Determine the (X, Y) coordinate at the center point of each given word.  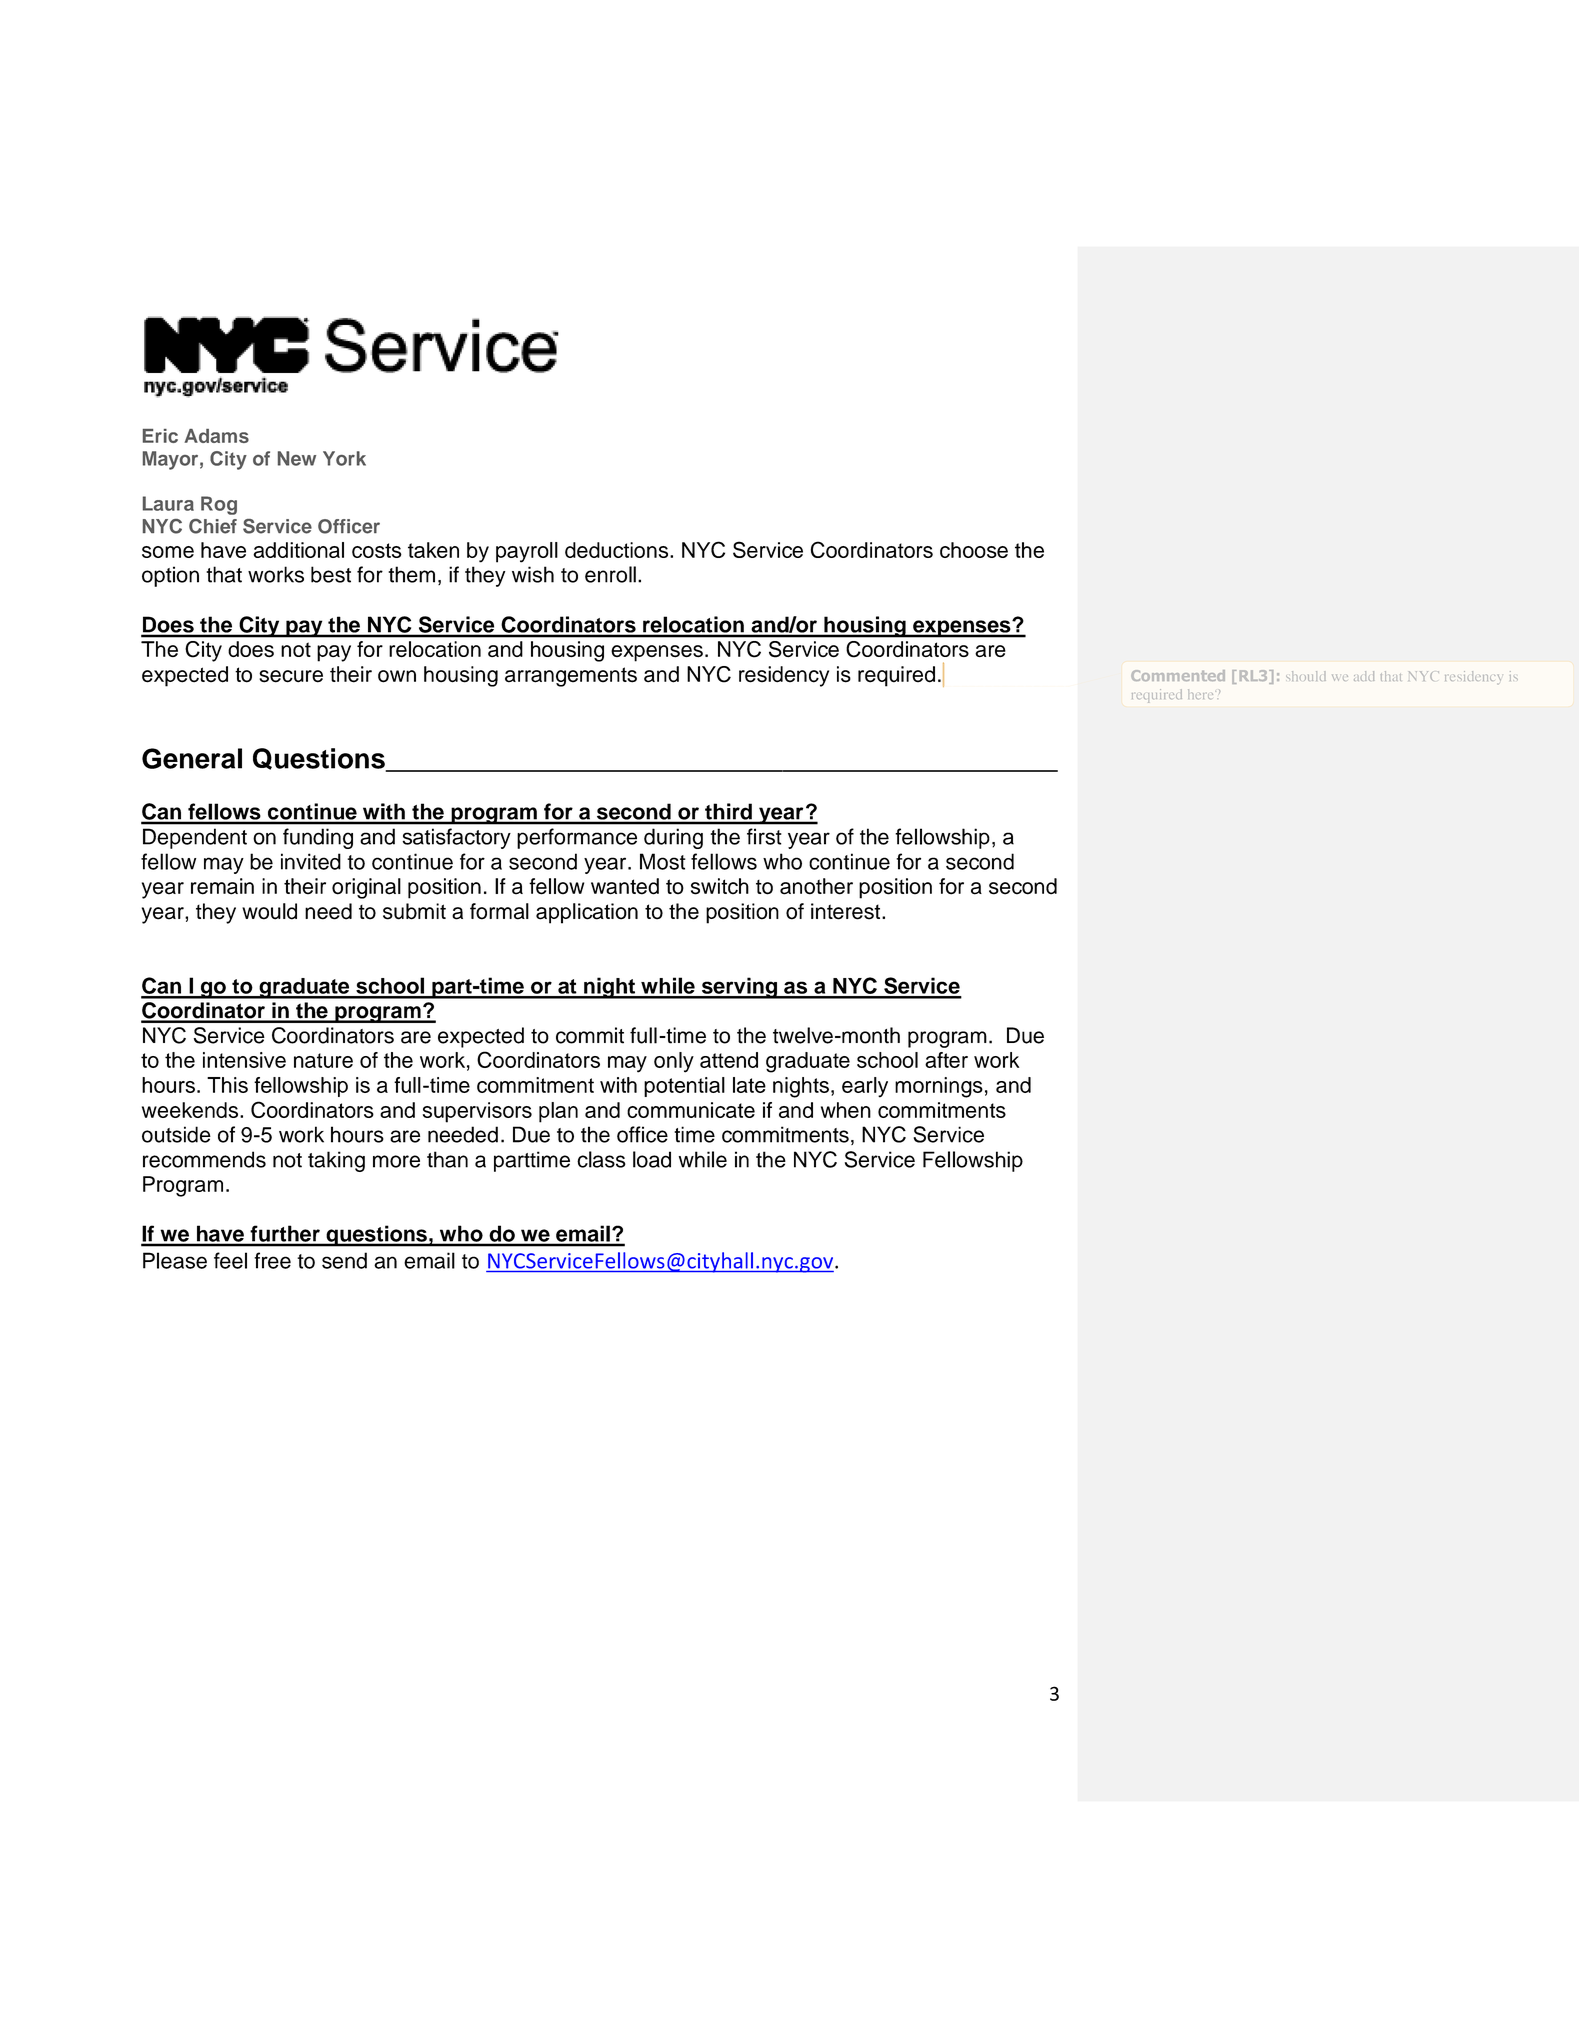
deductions (618, 550)
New (297, 458)
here (1202, 694)
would (269, 911)
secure (291, 676)
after (946, 1060)
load (652, 1159)
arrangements (571, 677)
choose (974, 550)
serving (739, 988)
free (272, 1260)
